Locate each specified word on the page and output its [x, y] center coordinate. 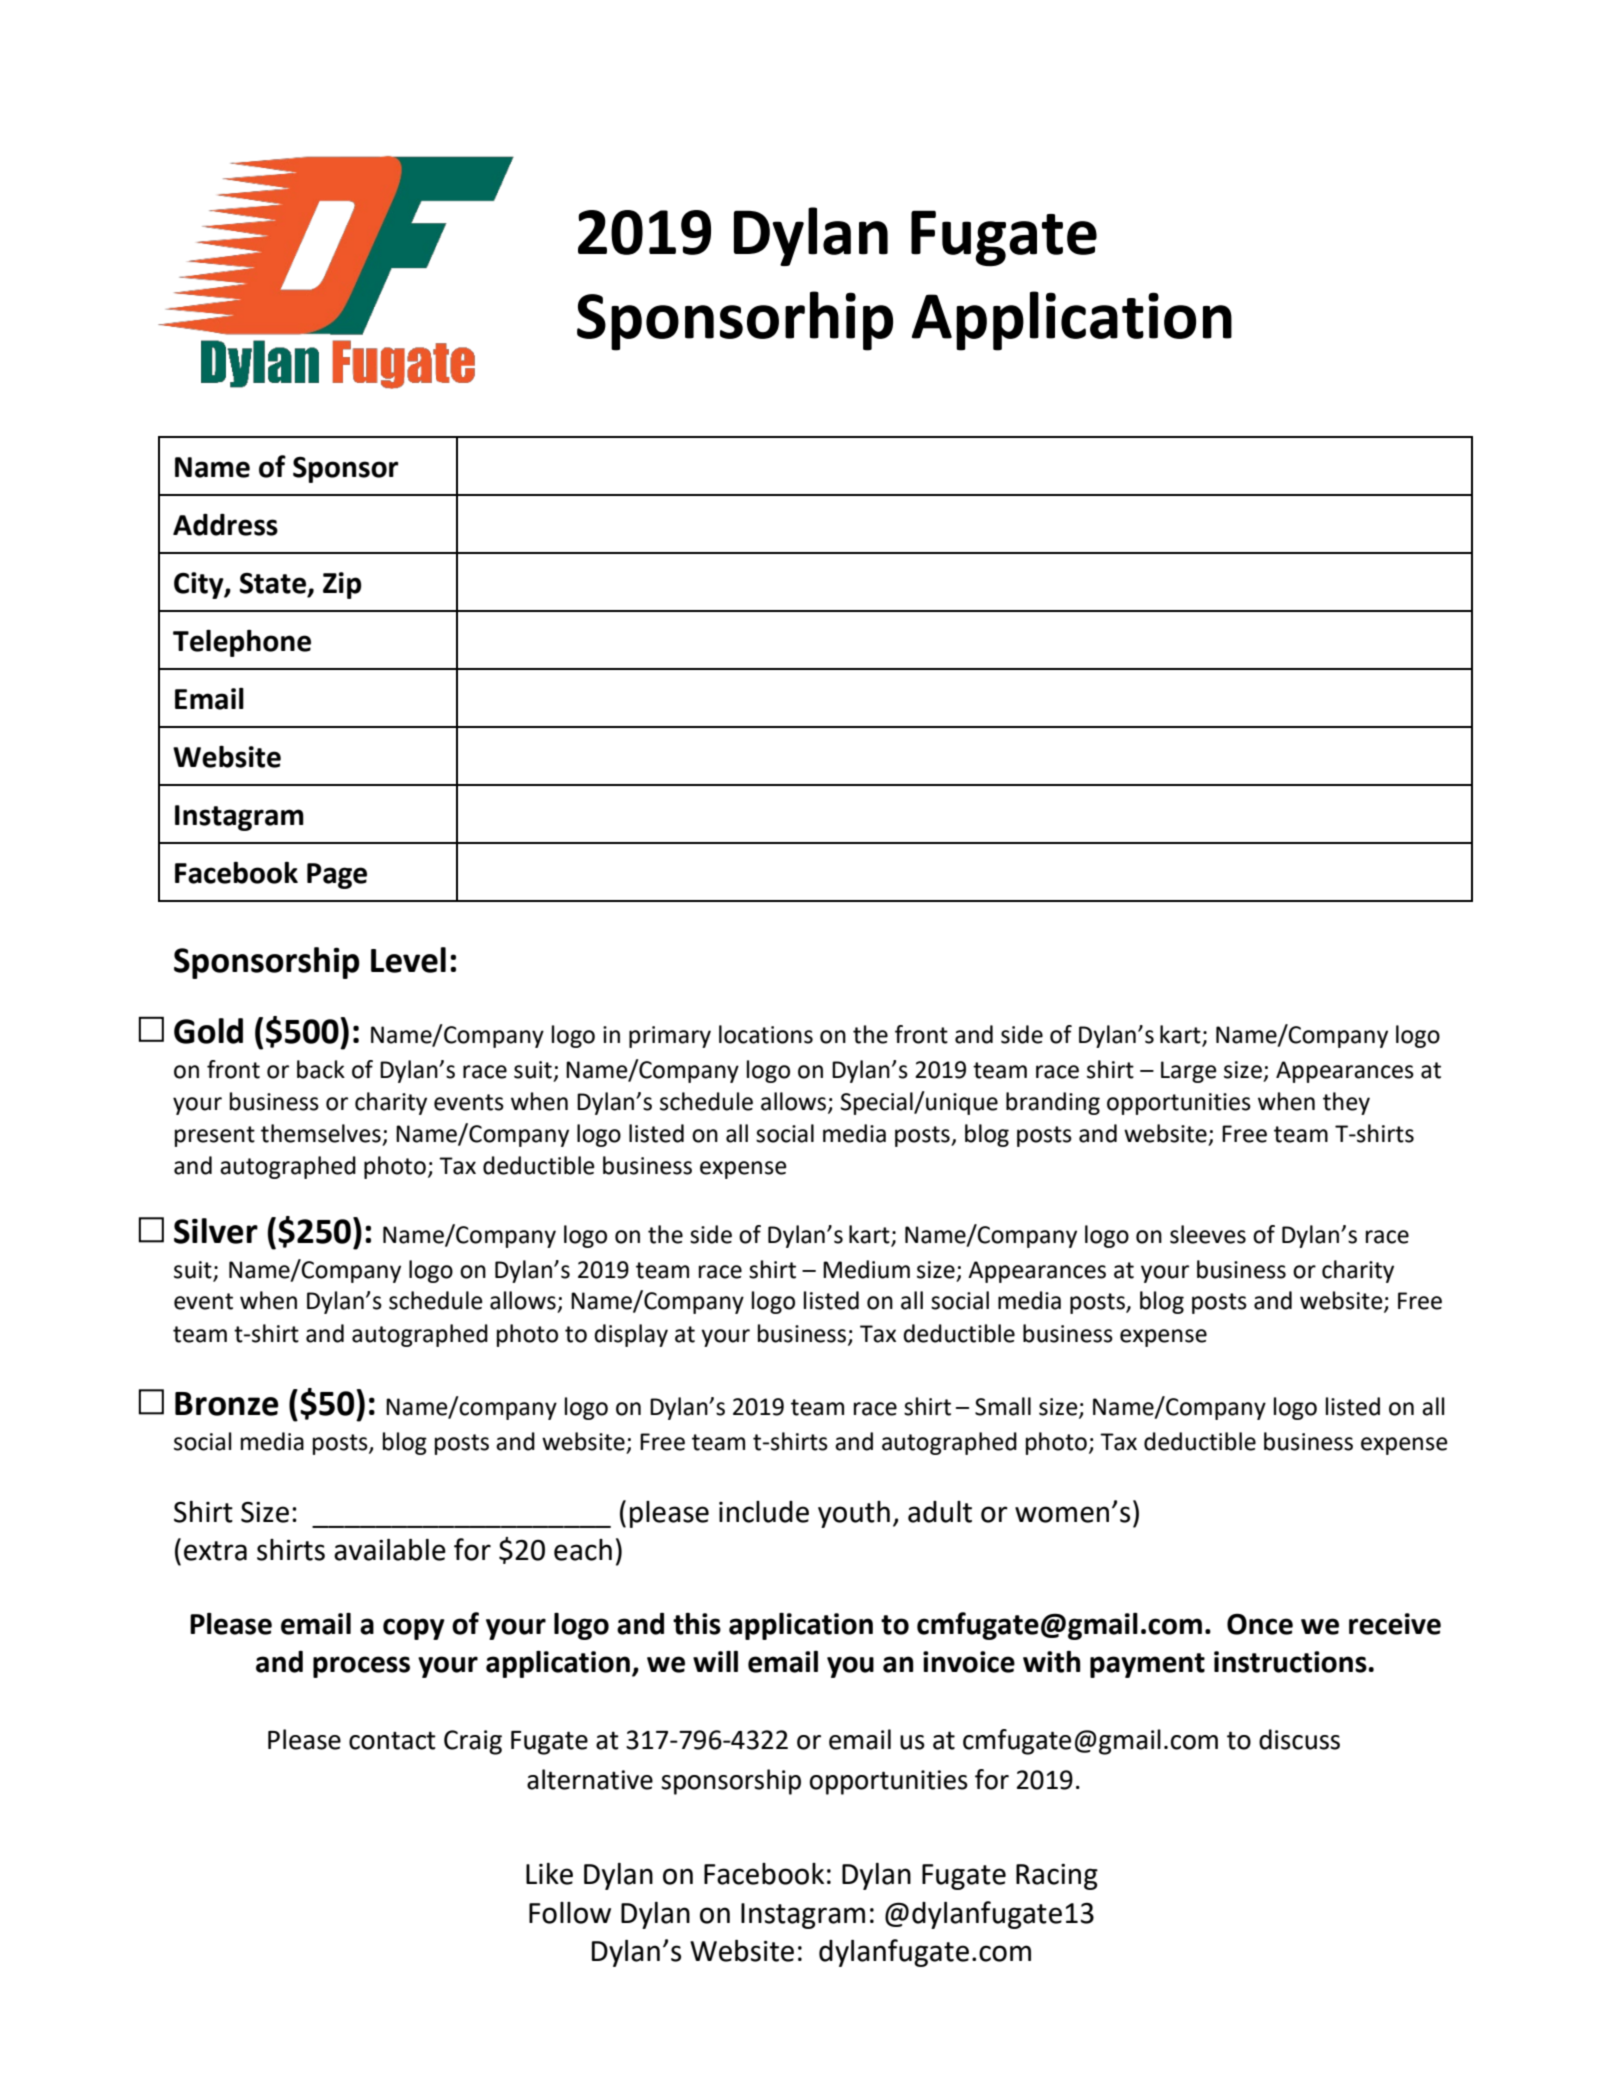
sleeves [1208, 1234]
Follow [570, 1913]
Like [549, 1874]
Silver [216, 1231]
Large [1189, 1072]
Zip [342, 585]
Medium [866, 1269]
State [274, 584]
